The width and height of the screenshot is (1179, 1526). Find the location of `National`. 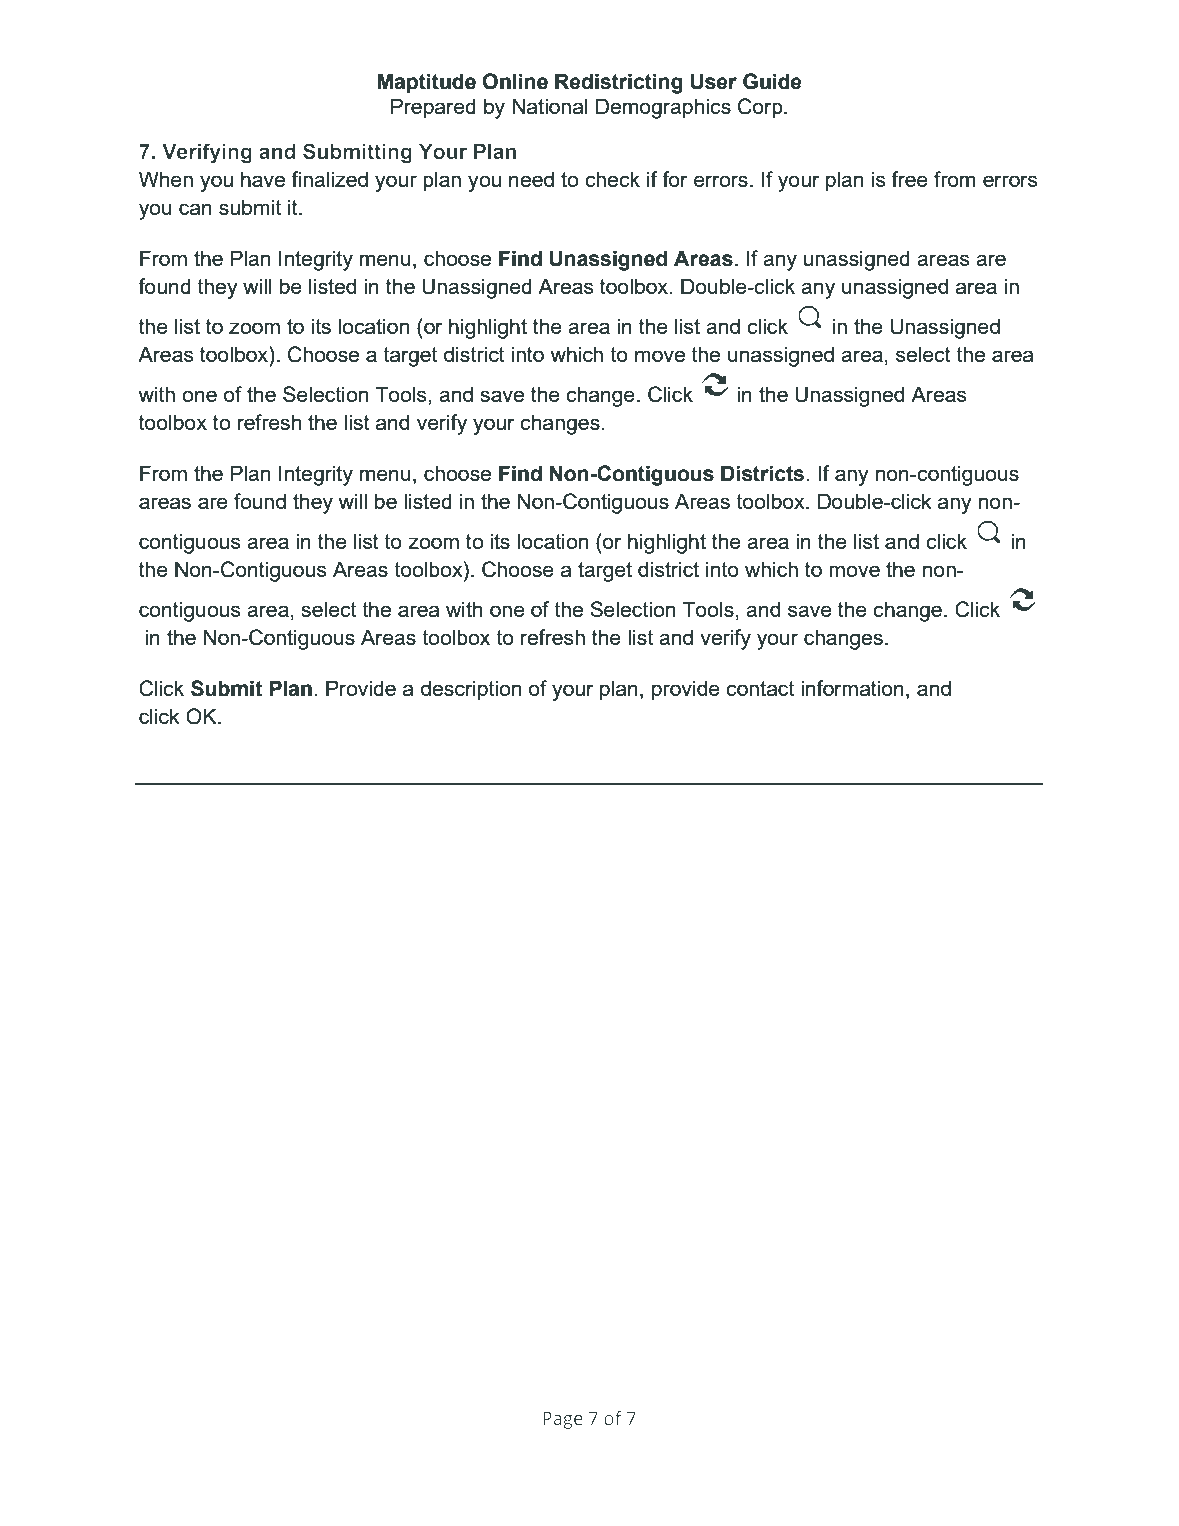

National is located at coordinates (550, 106).
